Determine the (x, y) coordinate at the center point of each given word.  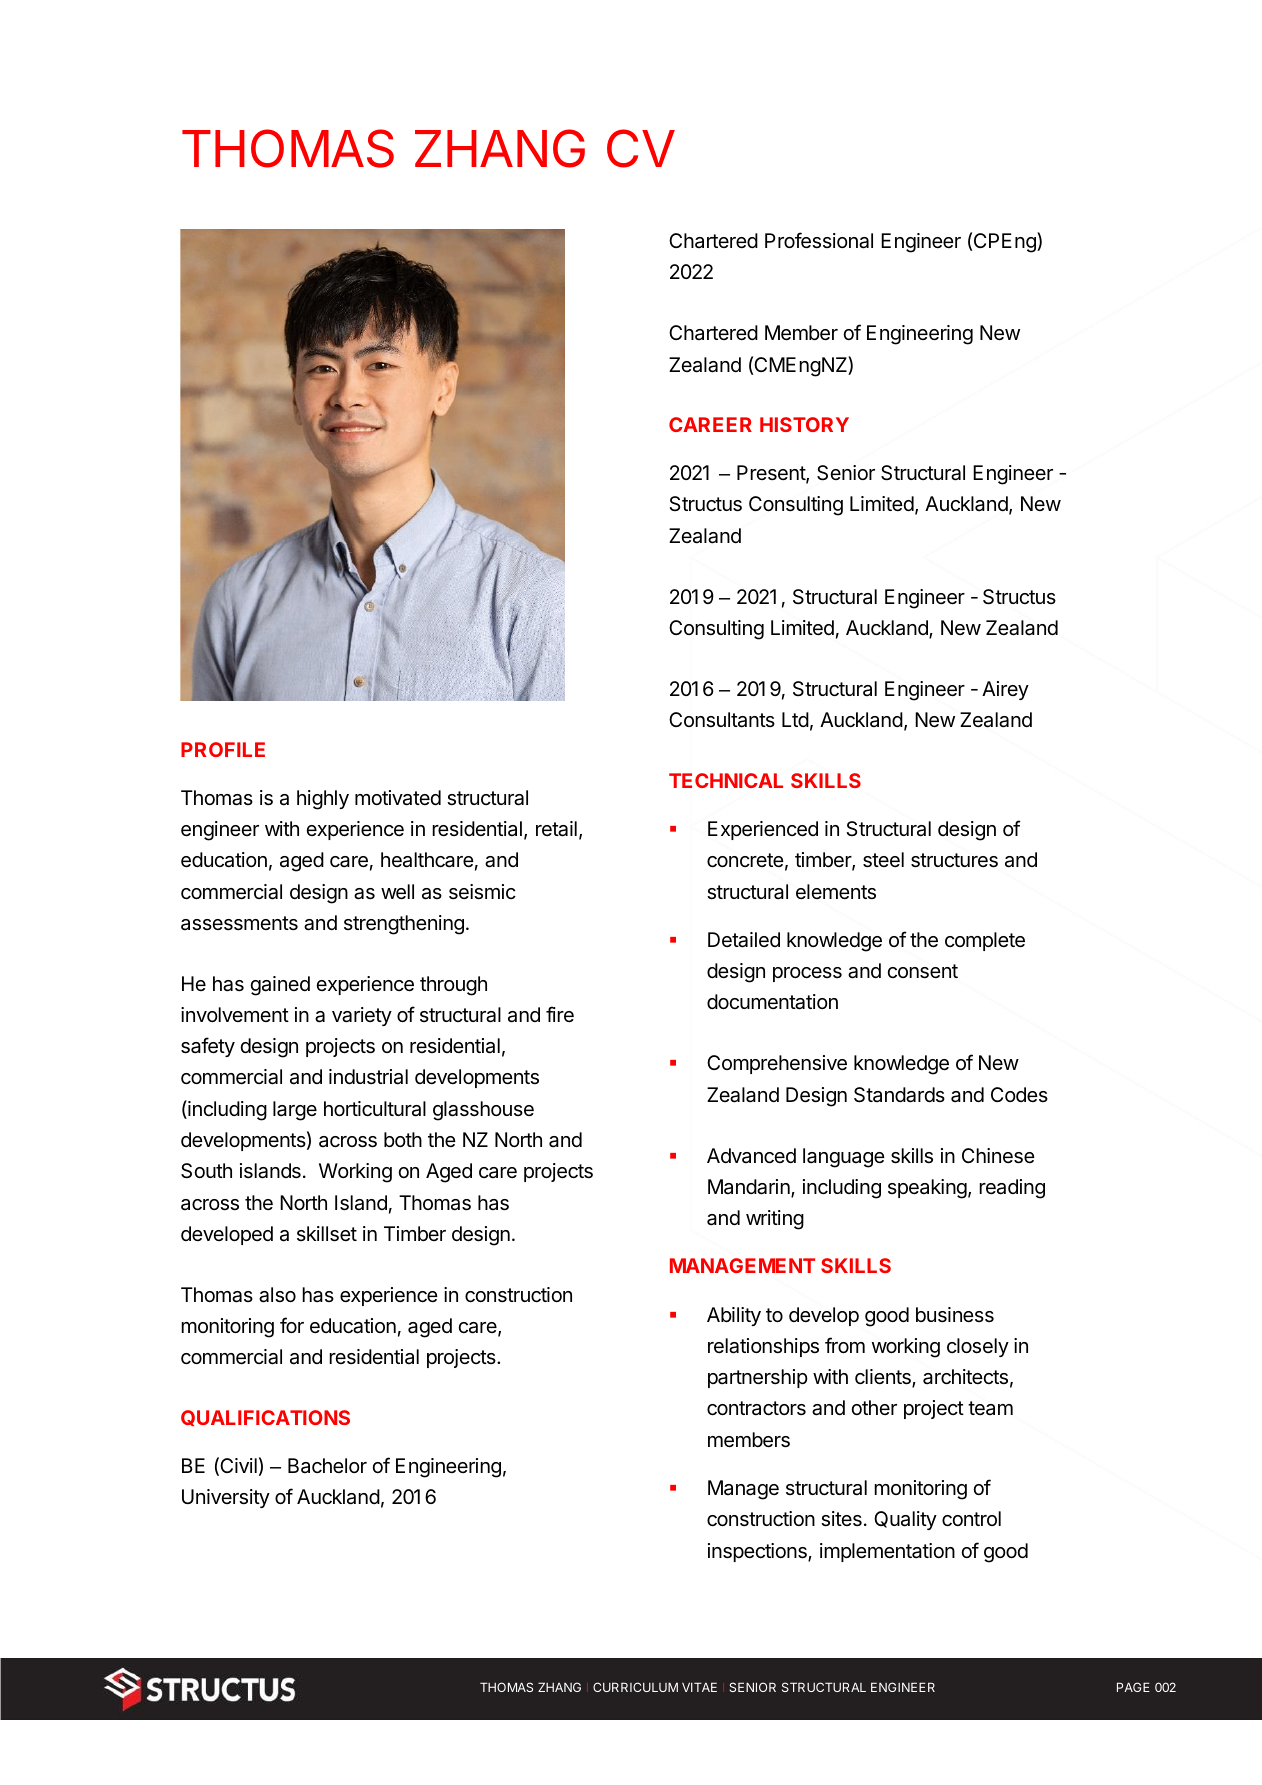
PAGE (1133, 1687)
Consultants (722, 720)
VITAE (699, 1687)
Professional (819, 240)
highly (323, 800)
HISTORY (804, 424)
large (295, 1111)
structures (954, 860)
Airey (1005, 690)
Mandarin (750, 1188)
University (226, 1498)
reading (1012, 1189)
